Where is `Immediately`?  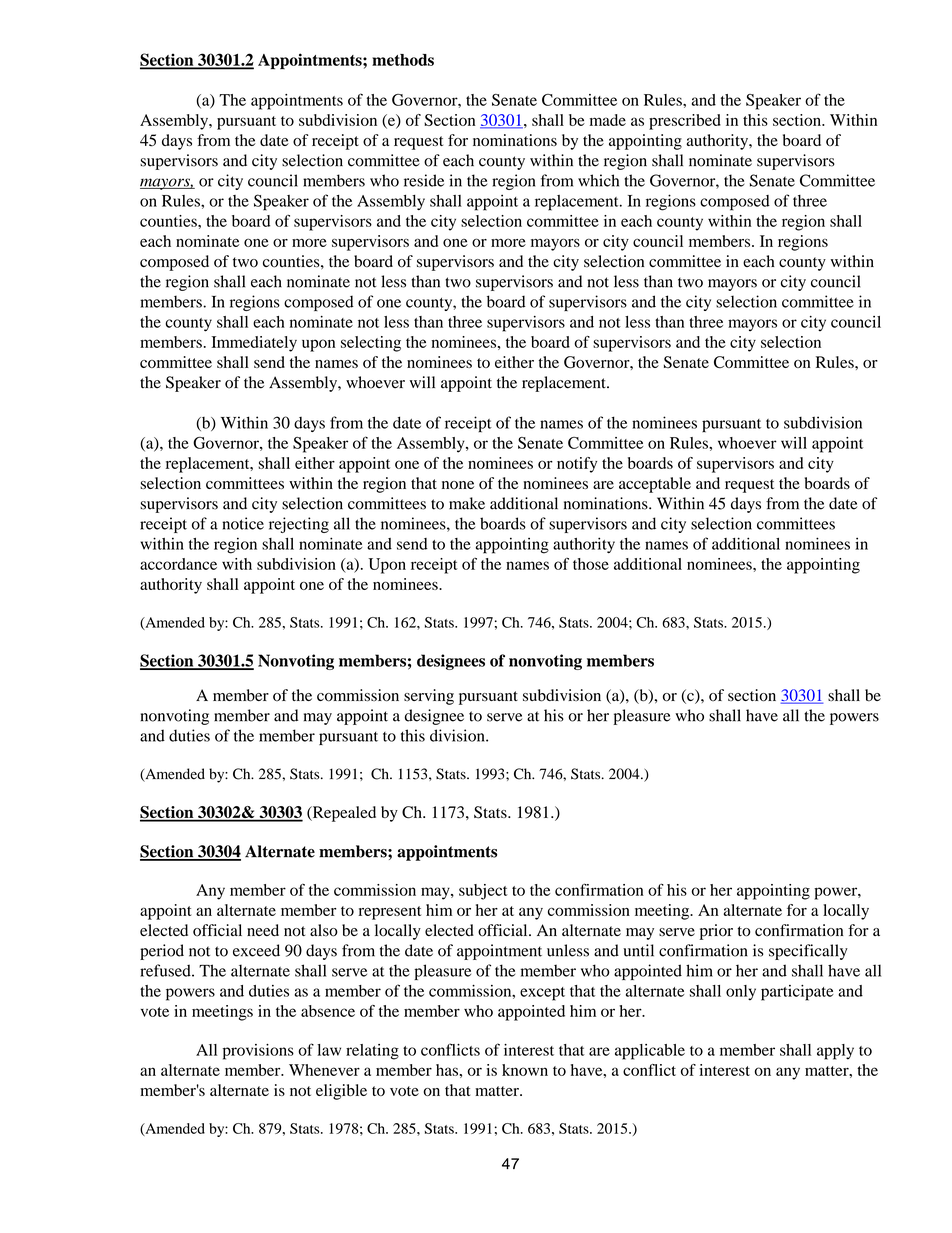 Immediately is located at coordinates (254, 344).
